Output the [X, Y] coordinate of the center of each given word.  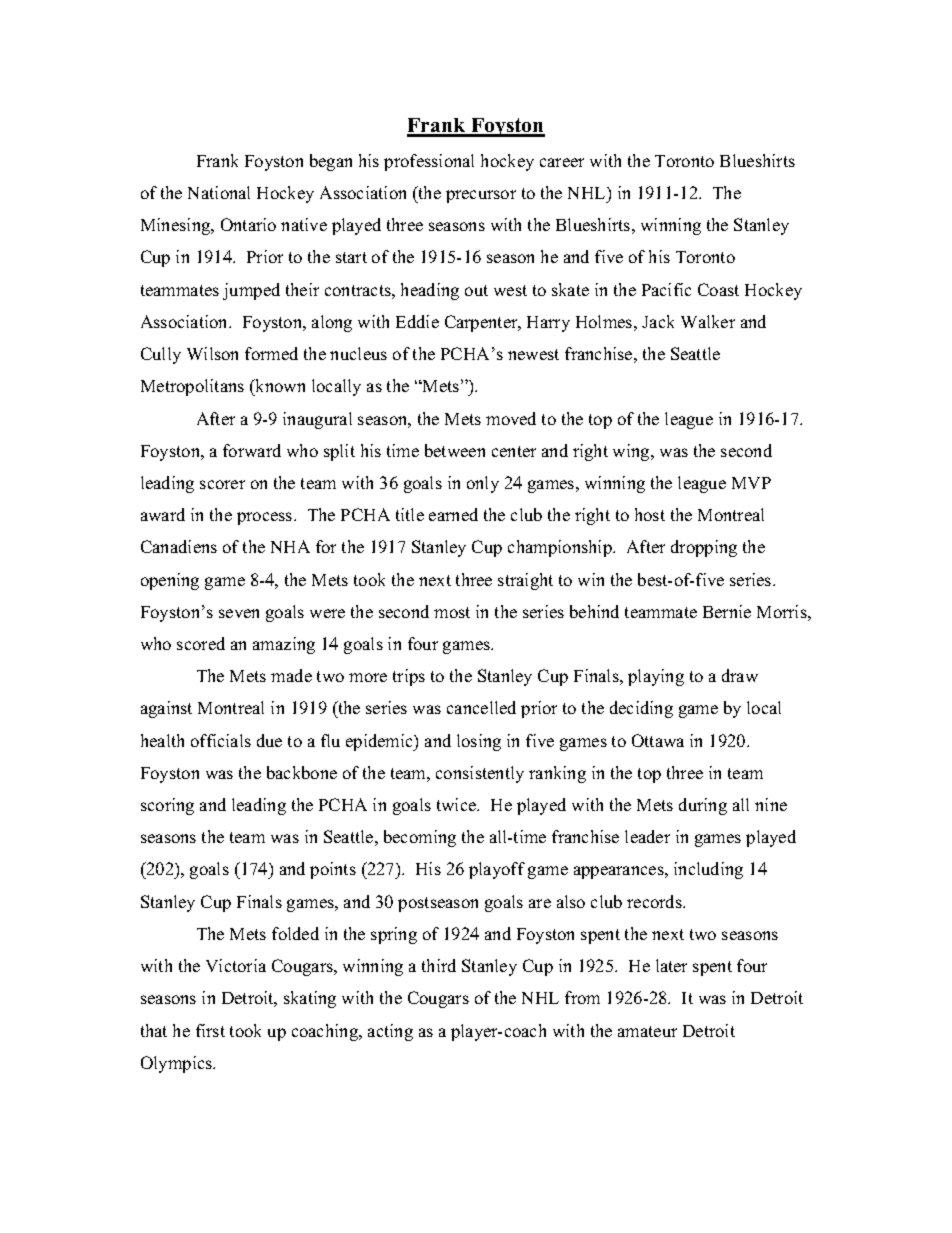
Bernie [727, 611]
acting [390, 1032]
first [210, 1030]
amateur [647, 1031]
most [452, 612]
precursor [481, 196]
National [219, 192]
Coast [718, 289]
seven [239, 613]
